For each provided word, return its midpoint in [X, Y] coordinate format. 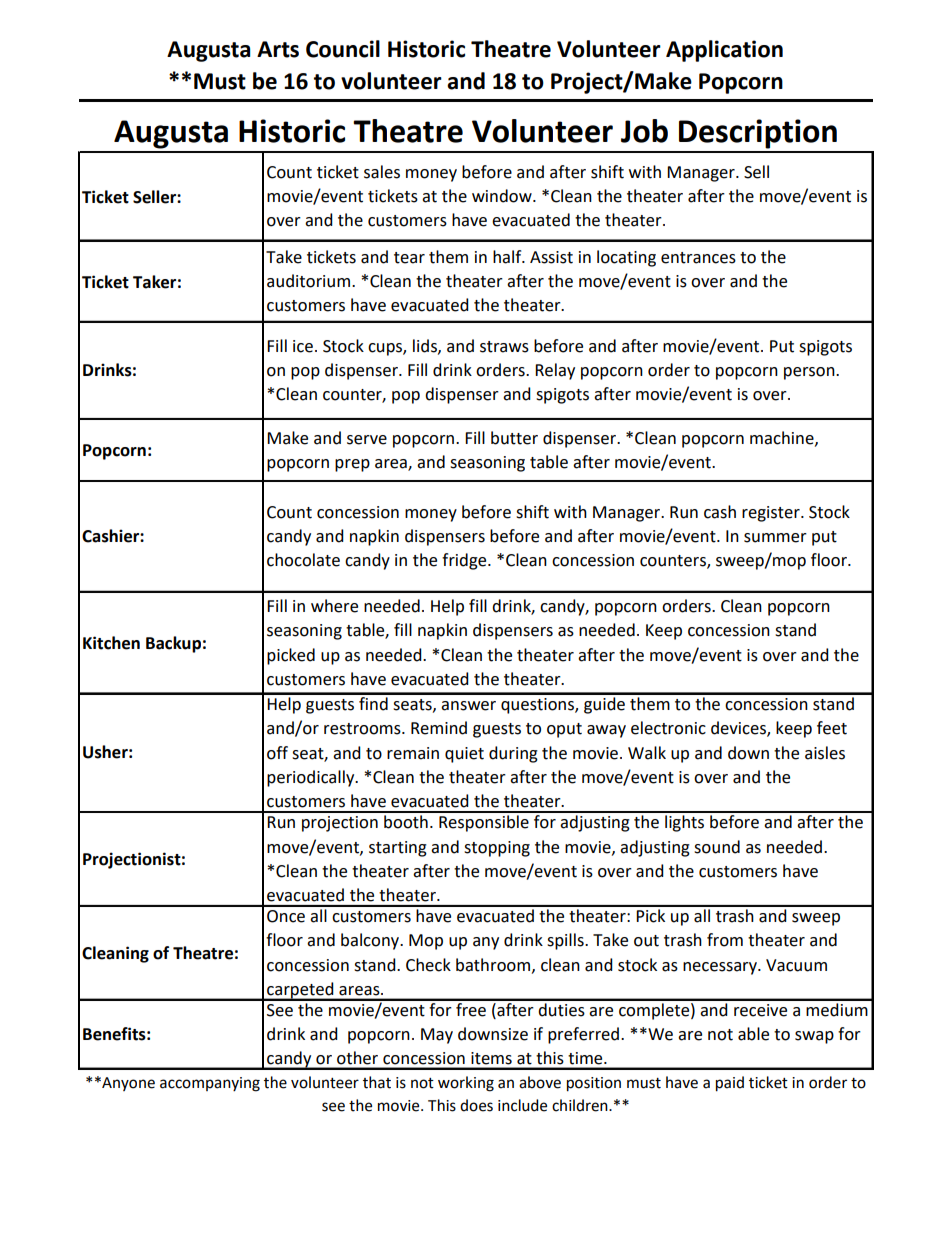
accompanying [210, 1084]
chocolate [303, 560]
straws [504, 347]
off [277, 753]
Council [343, 49]
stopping [497, 849]
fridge [465, 561]
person [810, 373]
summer [775, 538]
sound [717, 847]
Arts [278, 49]
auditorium [310, 281]
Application [724, 51]
